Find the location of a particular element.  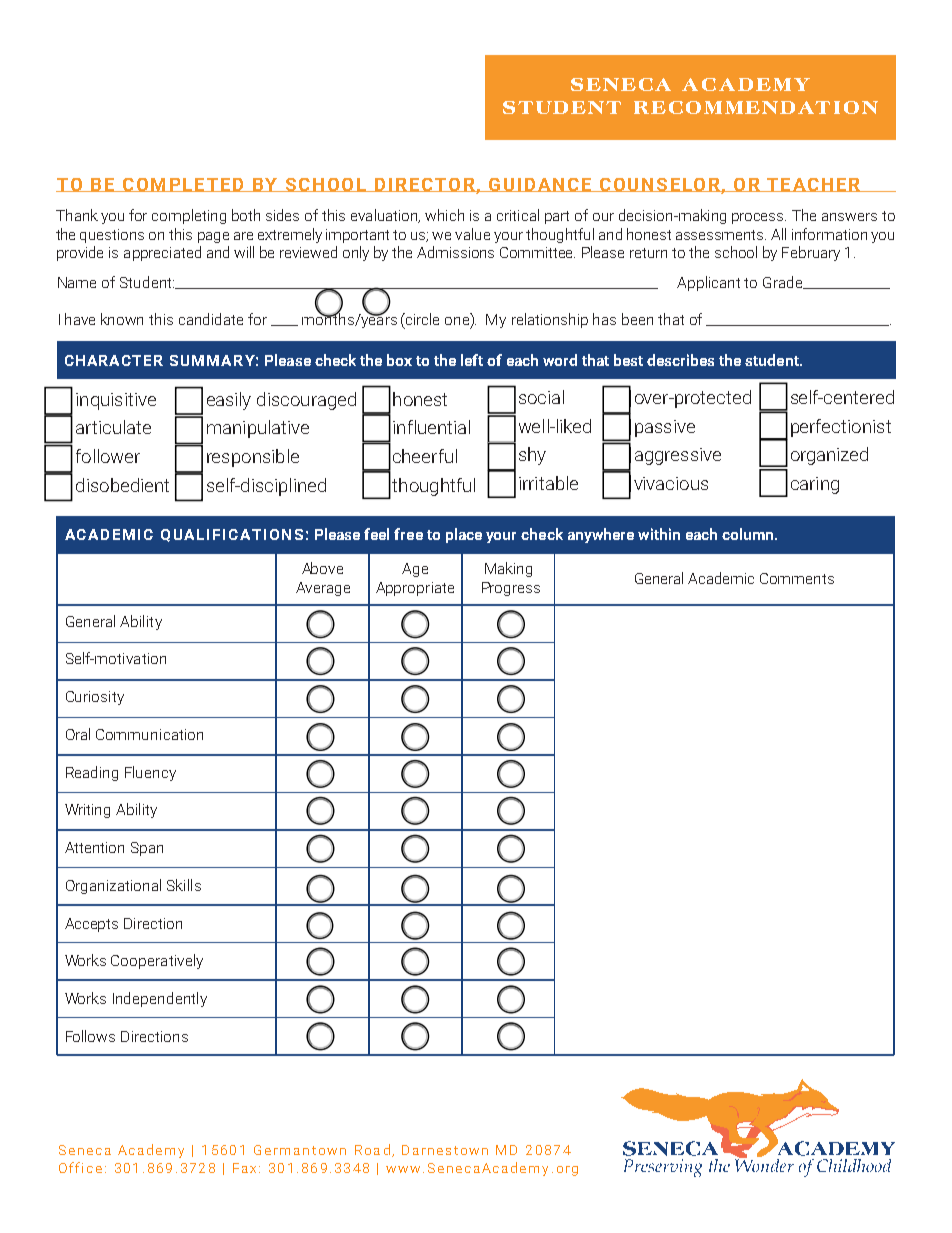

completing is located at coordinates (189, 216).
